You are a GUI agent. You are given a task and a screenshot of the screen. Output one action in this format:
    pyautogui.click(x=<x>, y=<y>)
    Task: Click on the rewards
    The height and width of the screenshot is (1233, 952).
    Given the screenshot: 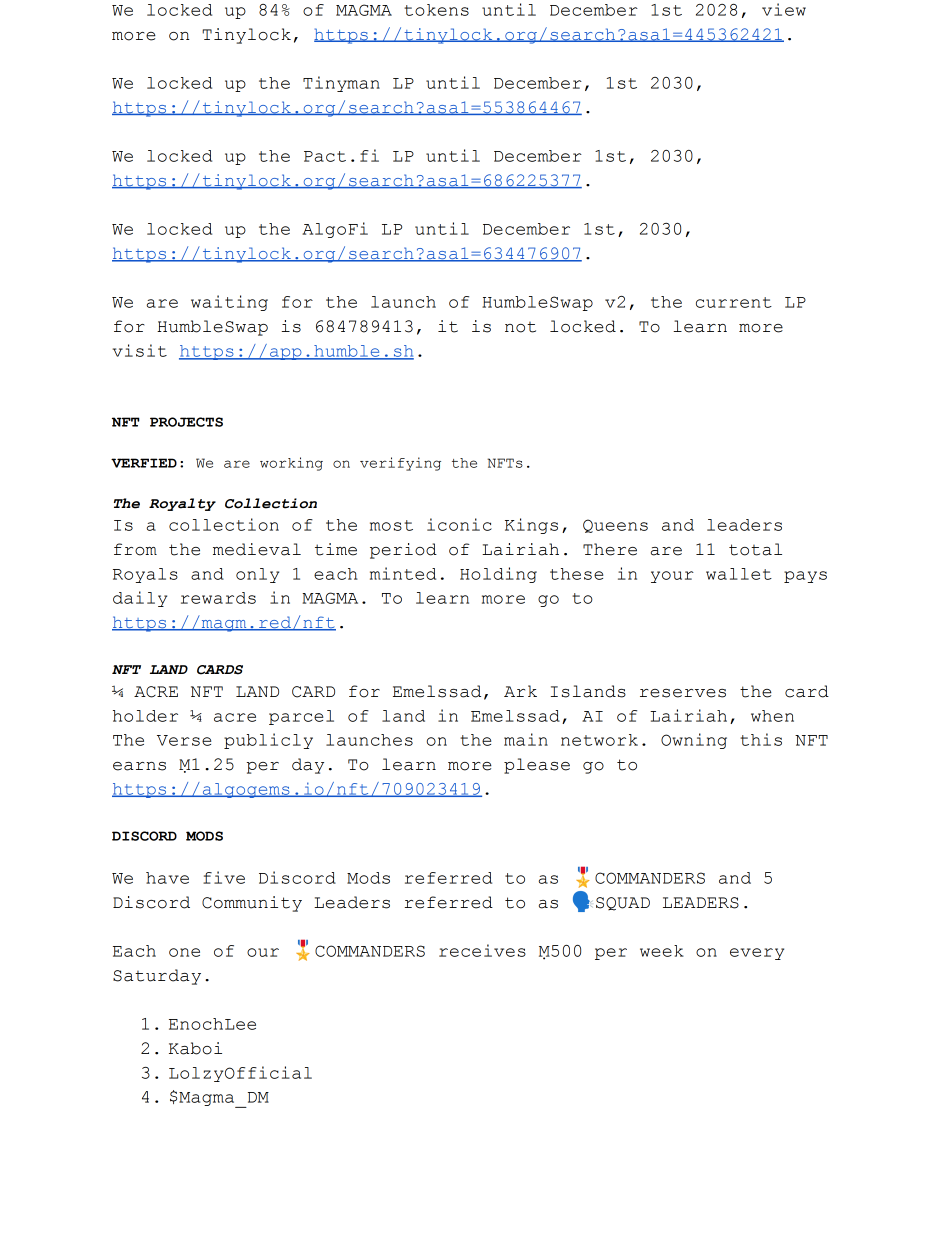 What is the action you would take?
    pyautogui.click(x=218, y=598)
